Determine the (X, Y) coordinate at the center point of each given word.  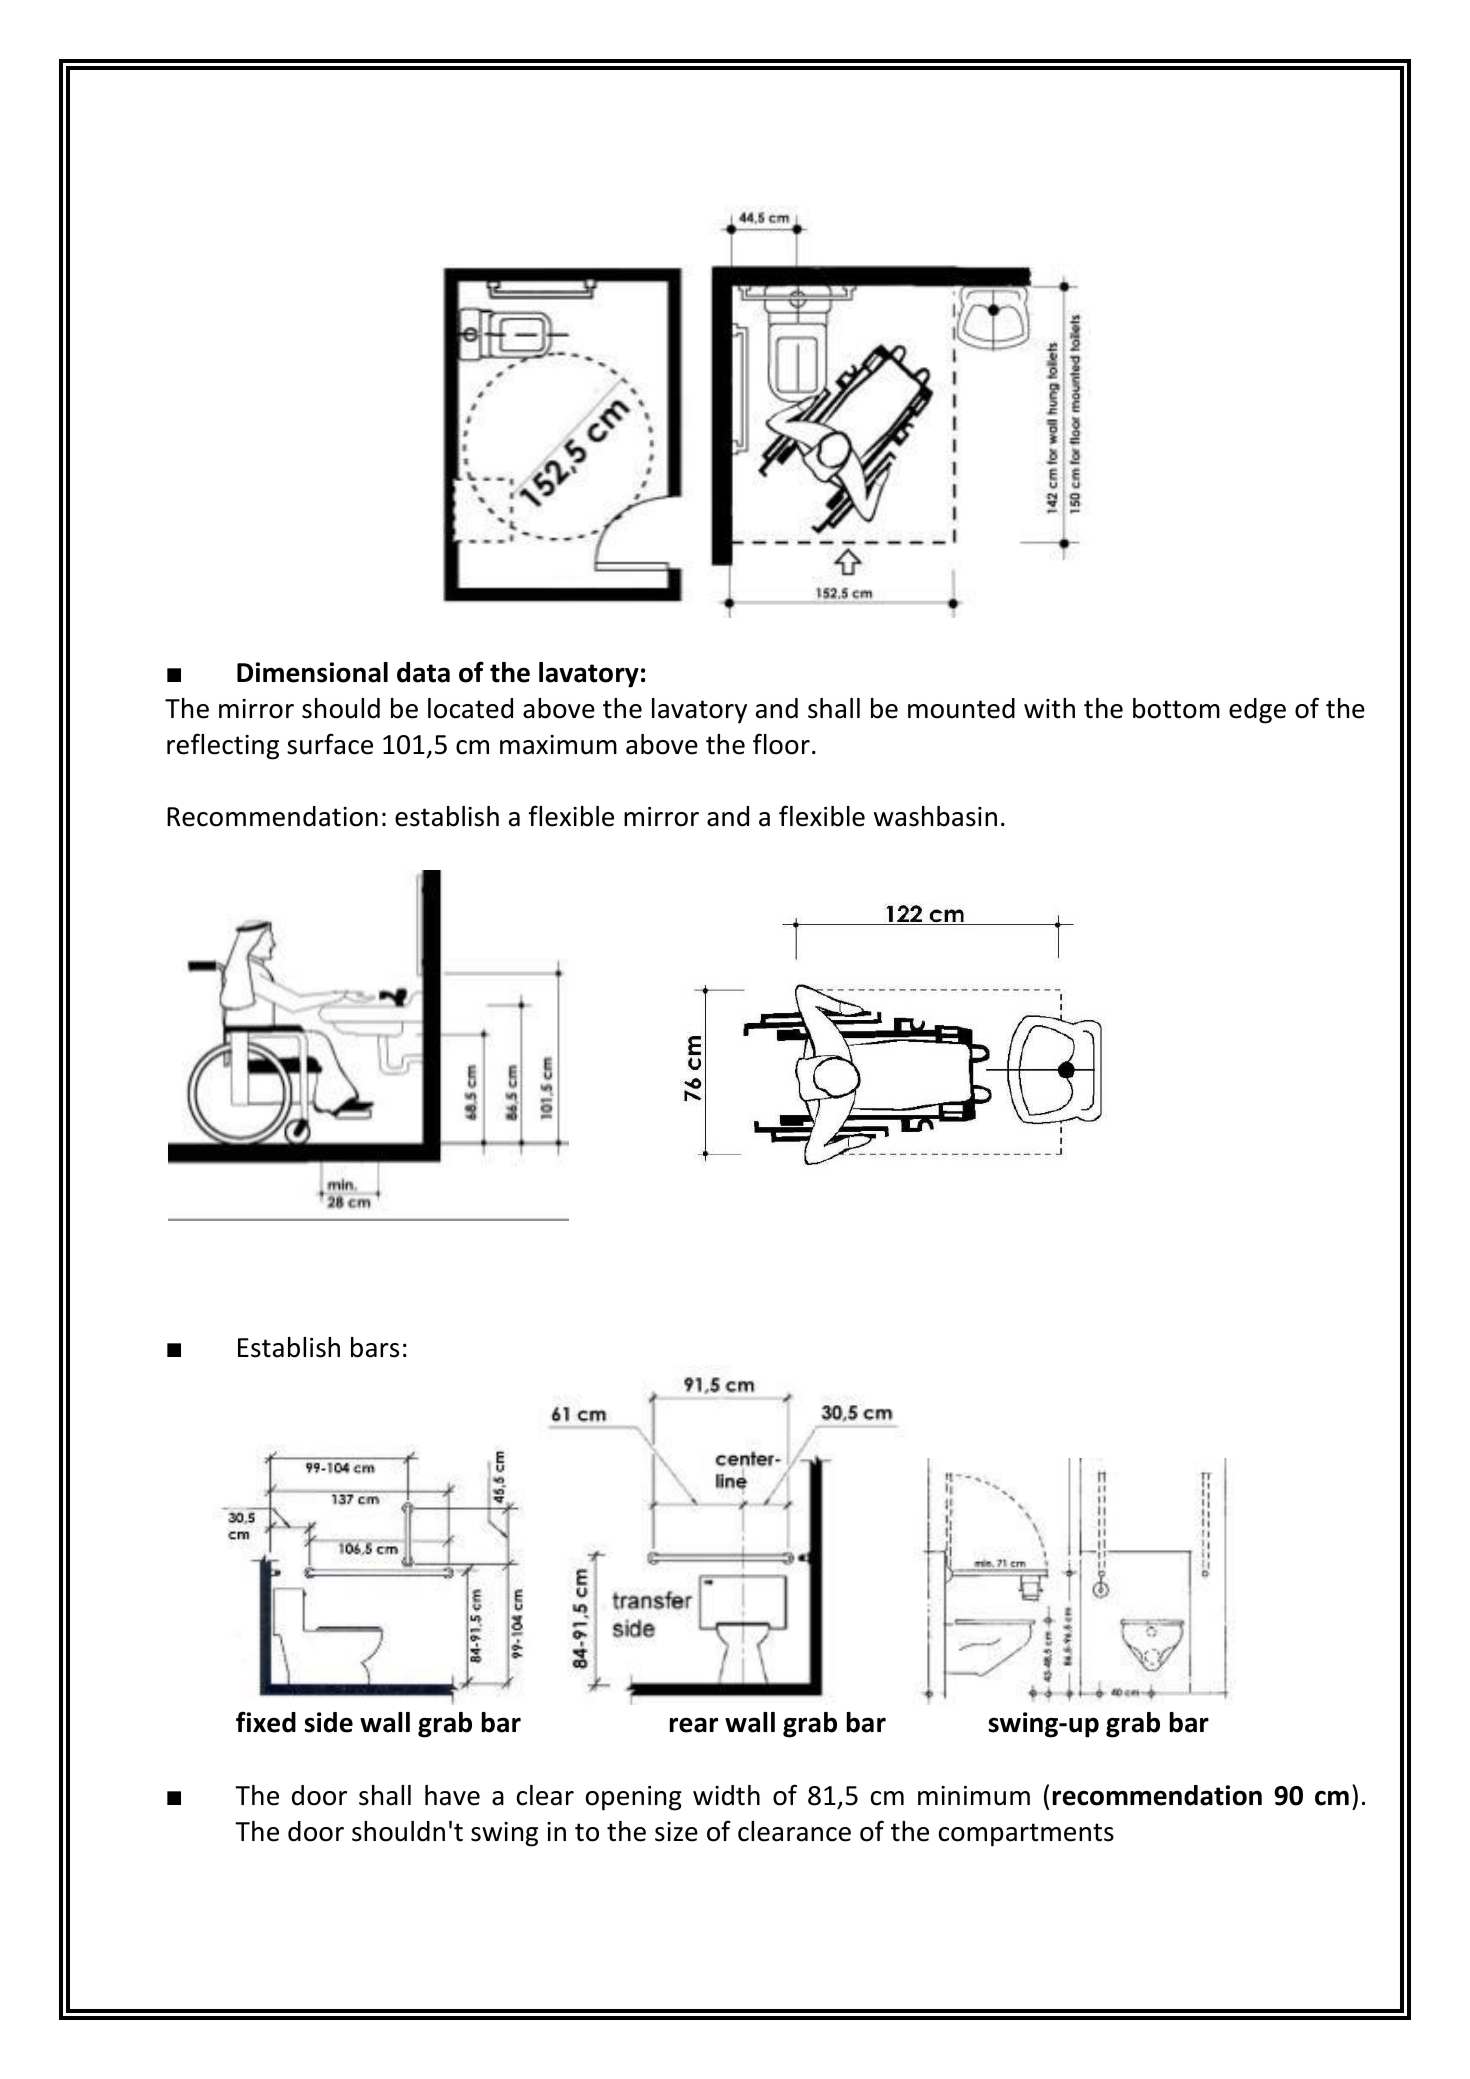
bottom (1176, 708)
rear (694, 1725)
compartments (1026, 1835)
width (726, 1795)
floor (781, 744)
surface (330, 744)
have (452, 1795)
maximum (558, 745)
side (329, 1722)
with (1049, 708)
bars (375, 1347)
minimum (974, 1796)
